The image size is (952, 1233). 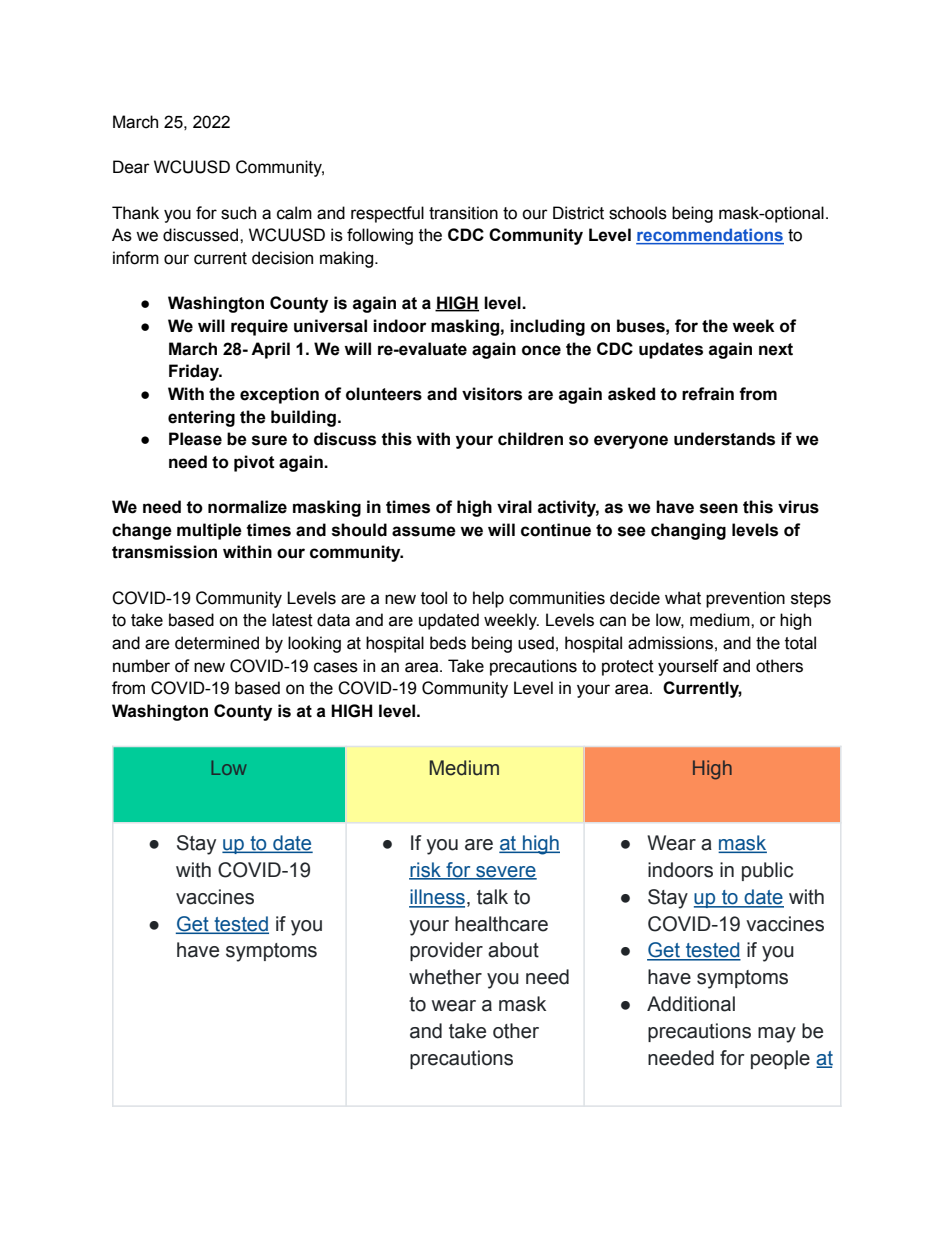 I want to click on whether, so click(x=445, y=977).
